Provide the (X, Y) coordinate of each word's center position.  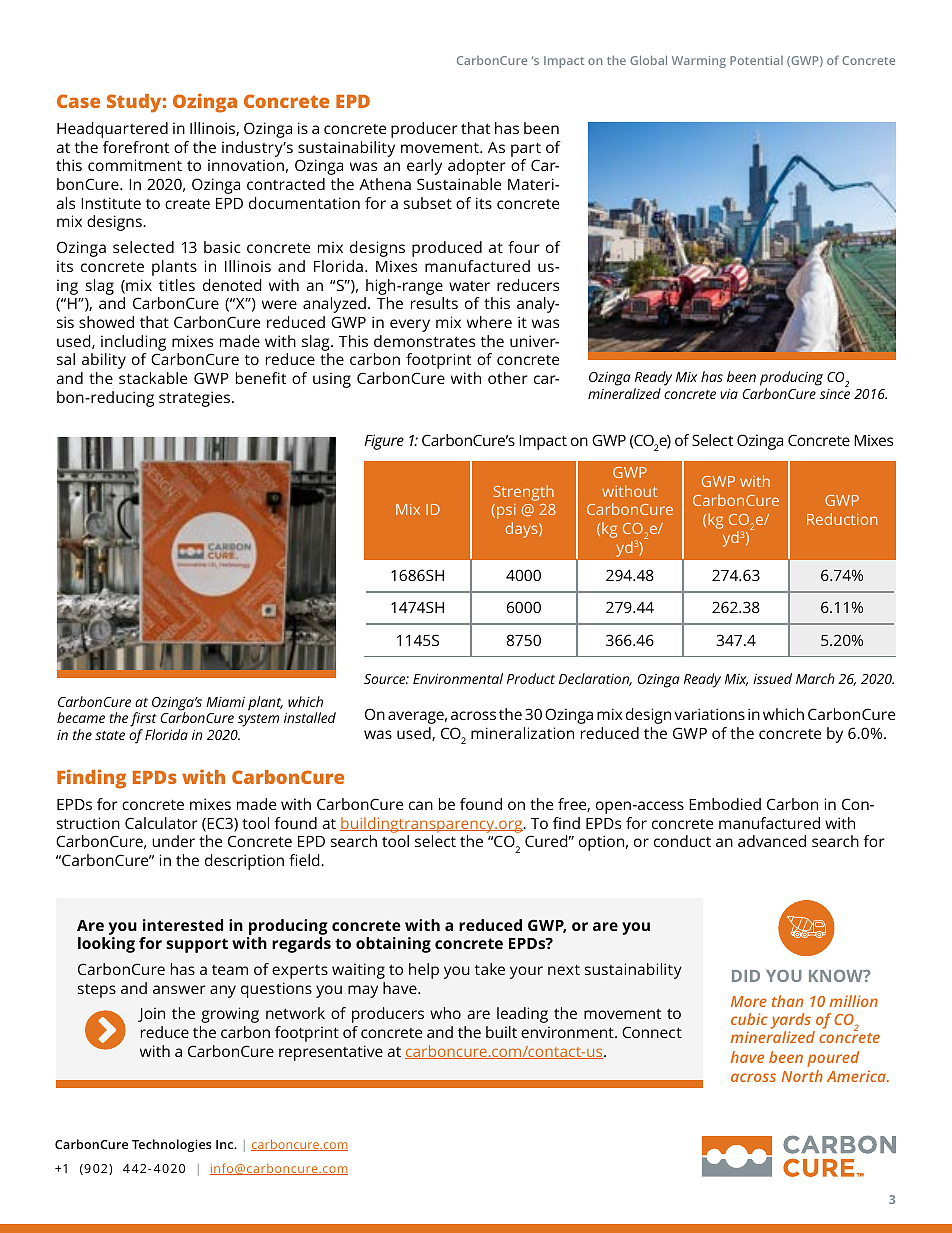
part (526, 150)
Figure (384, 442)
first (143, 721)
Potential (756, 60)
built (501, 1032)
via (729, 394)
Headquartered (112, 130)
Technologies (172, 1145)
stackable (153, 378)
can (421, 805)
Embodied (725, 804)
